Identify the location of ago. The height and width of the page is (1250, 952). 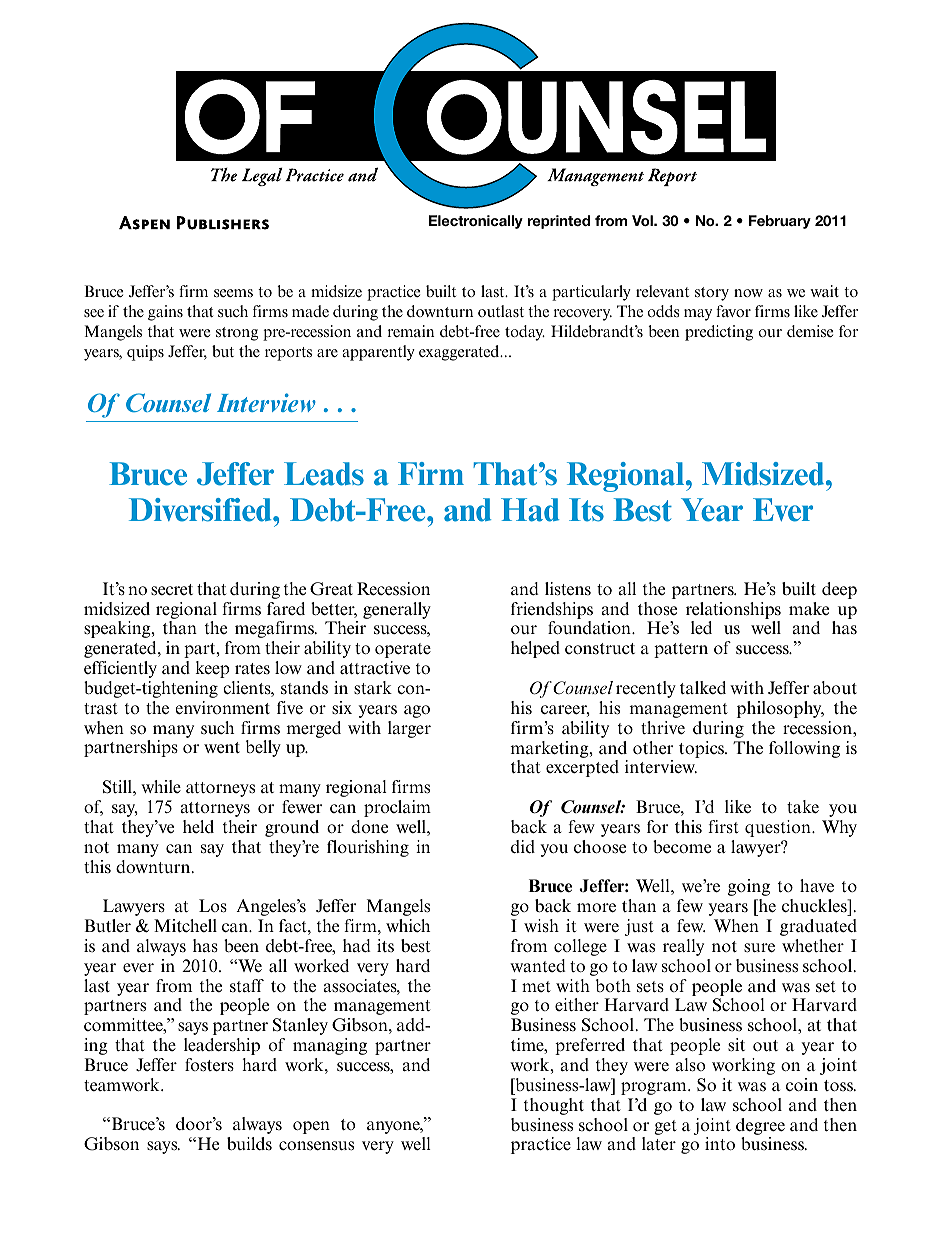
(417, 711).
